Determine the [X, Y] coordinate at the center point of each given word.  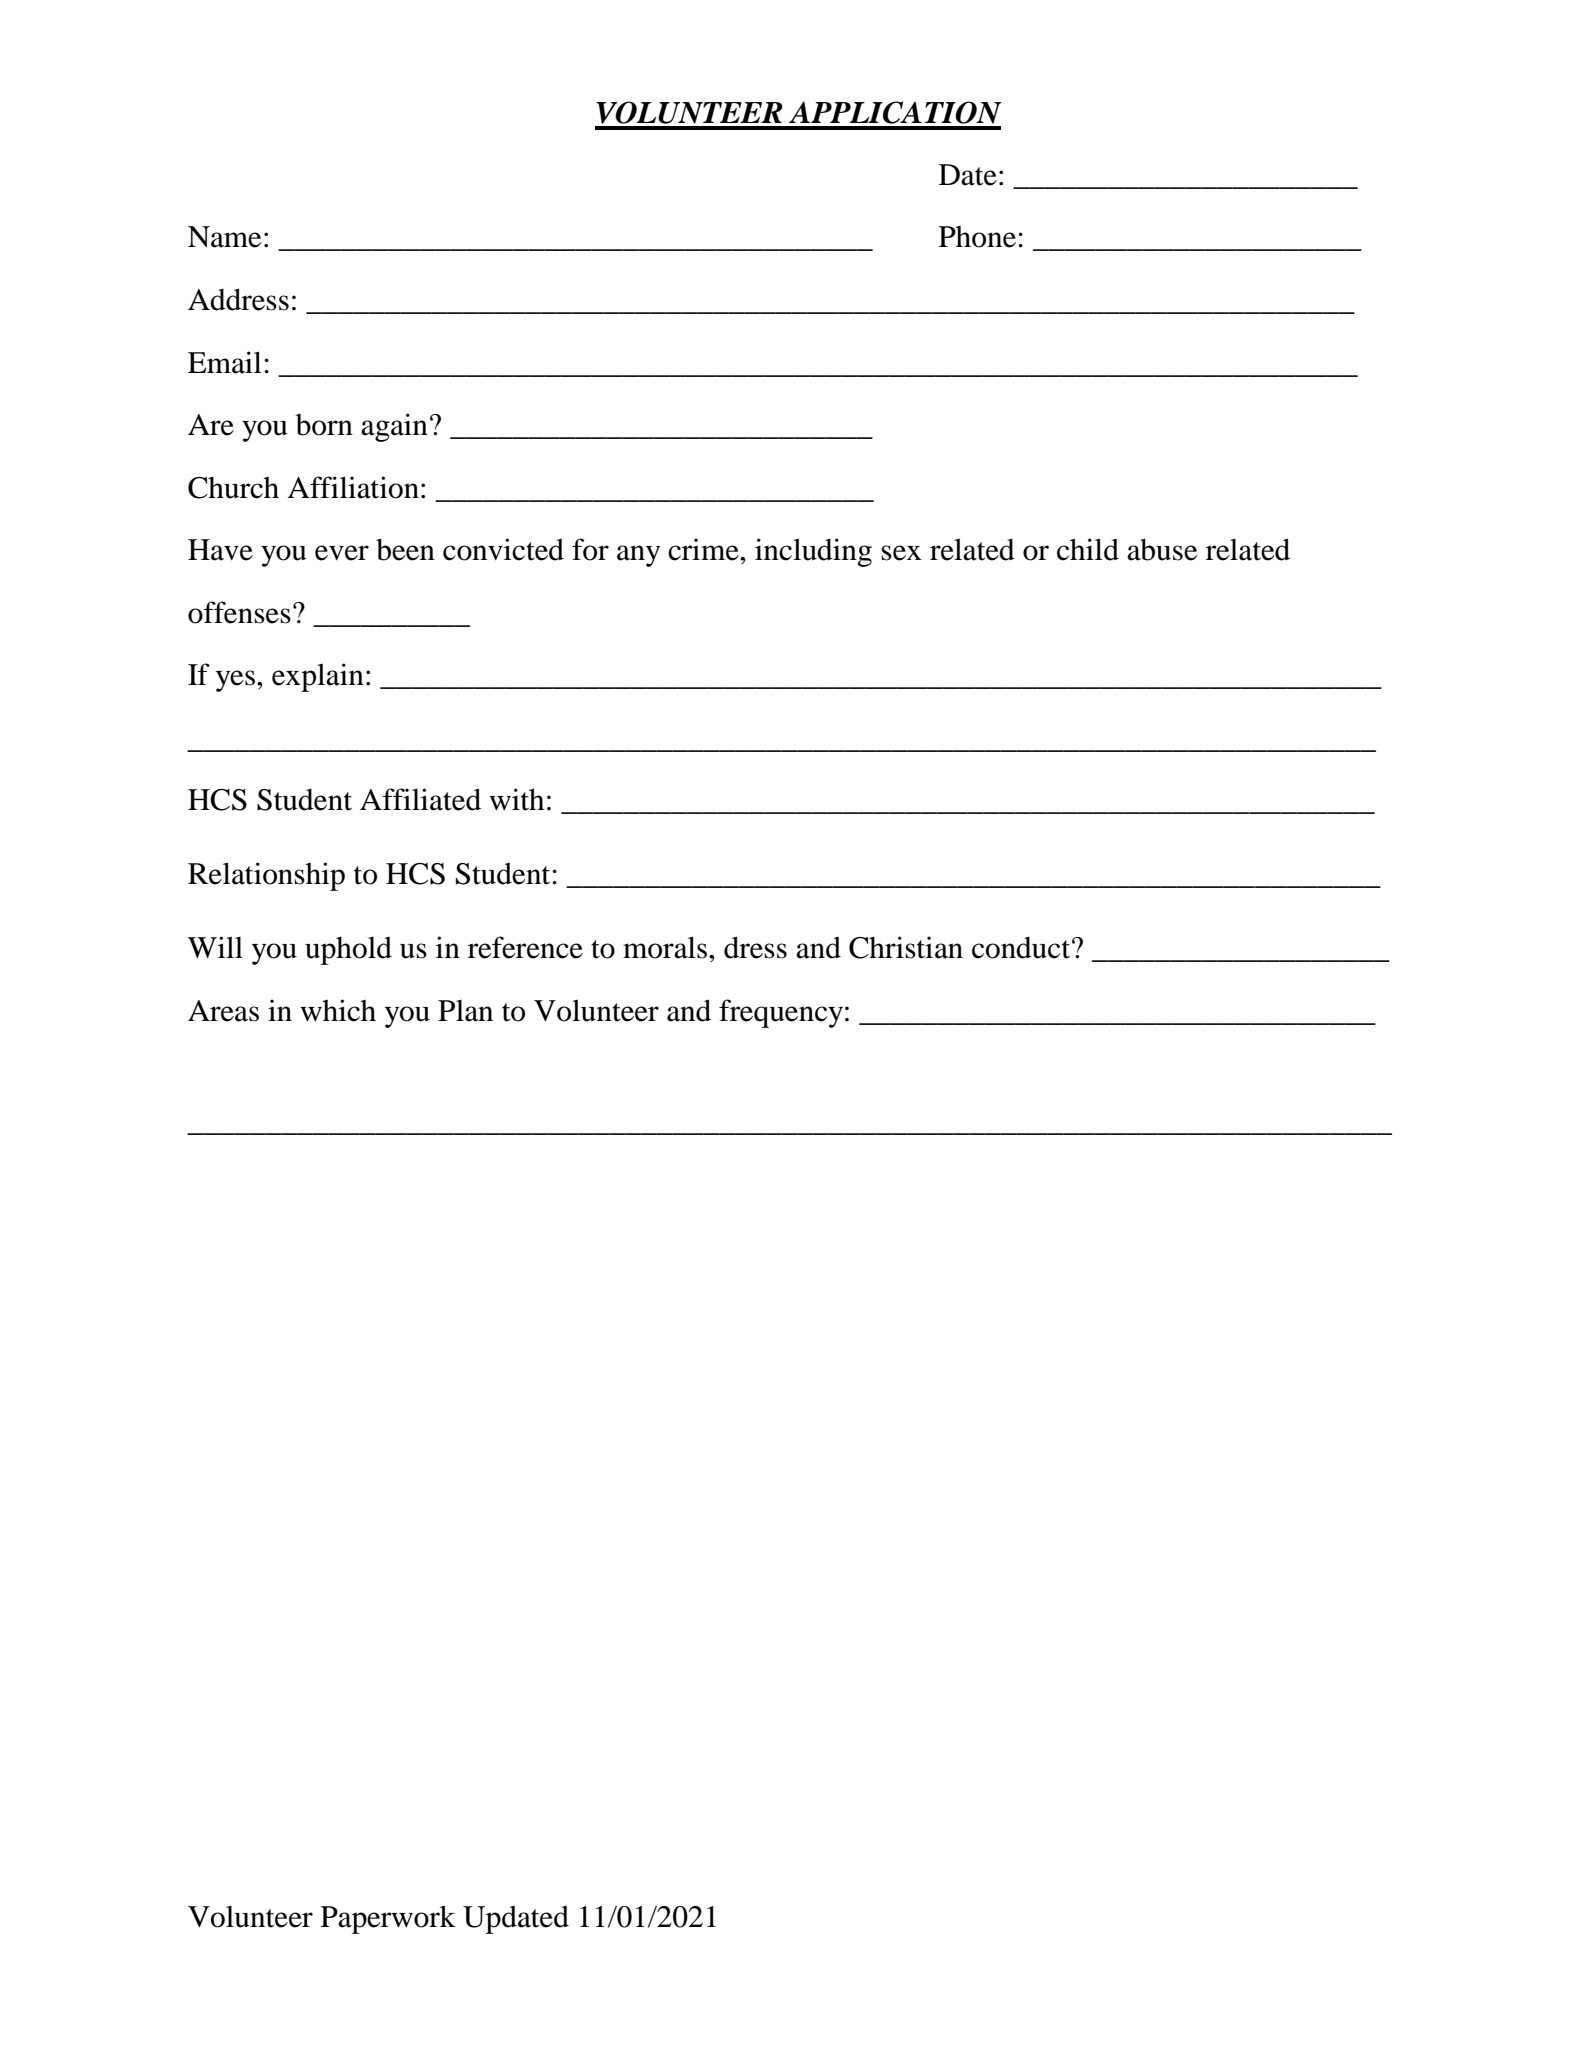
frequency [781, 1013]
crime [704, 549]
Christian [906, 947]
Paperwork [388, 1919]
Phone [979, 237]
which [338, 1010]
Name [225, 237]
